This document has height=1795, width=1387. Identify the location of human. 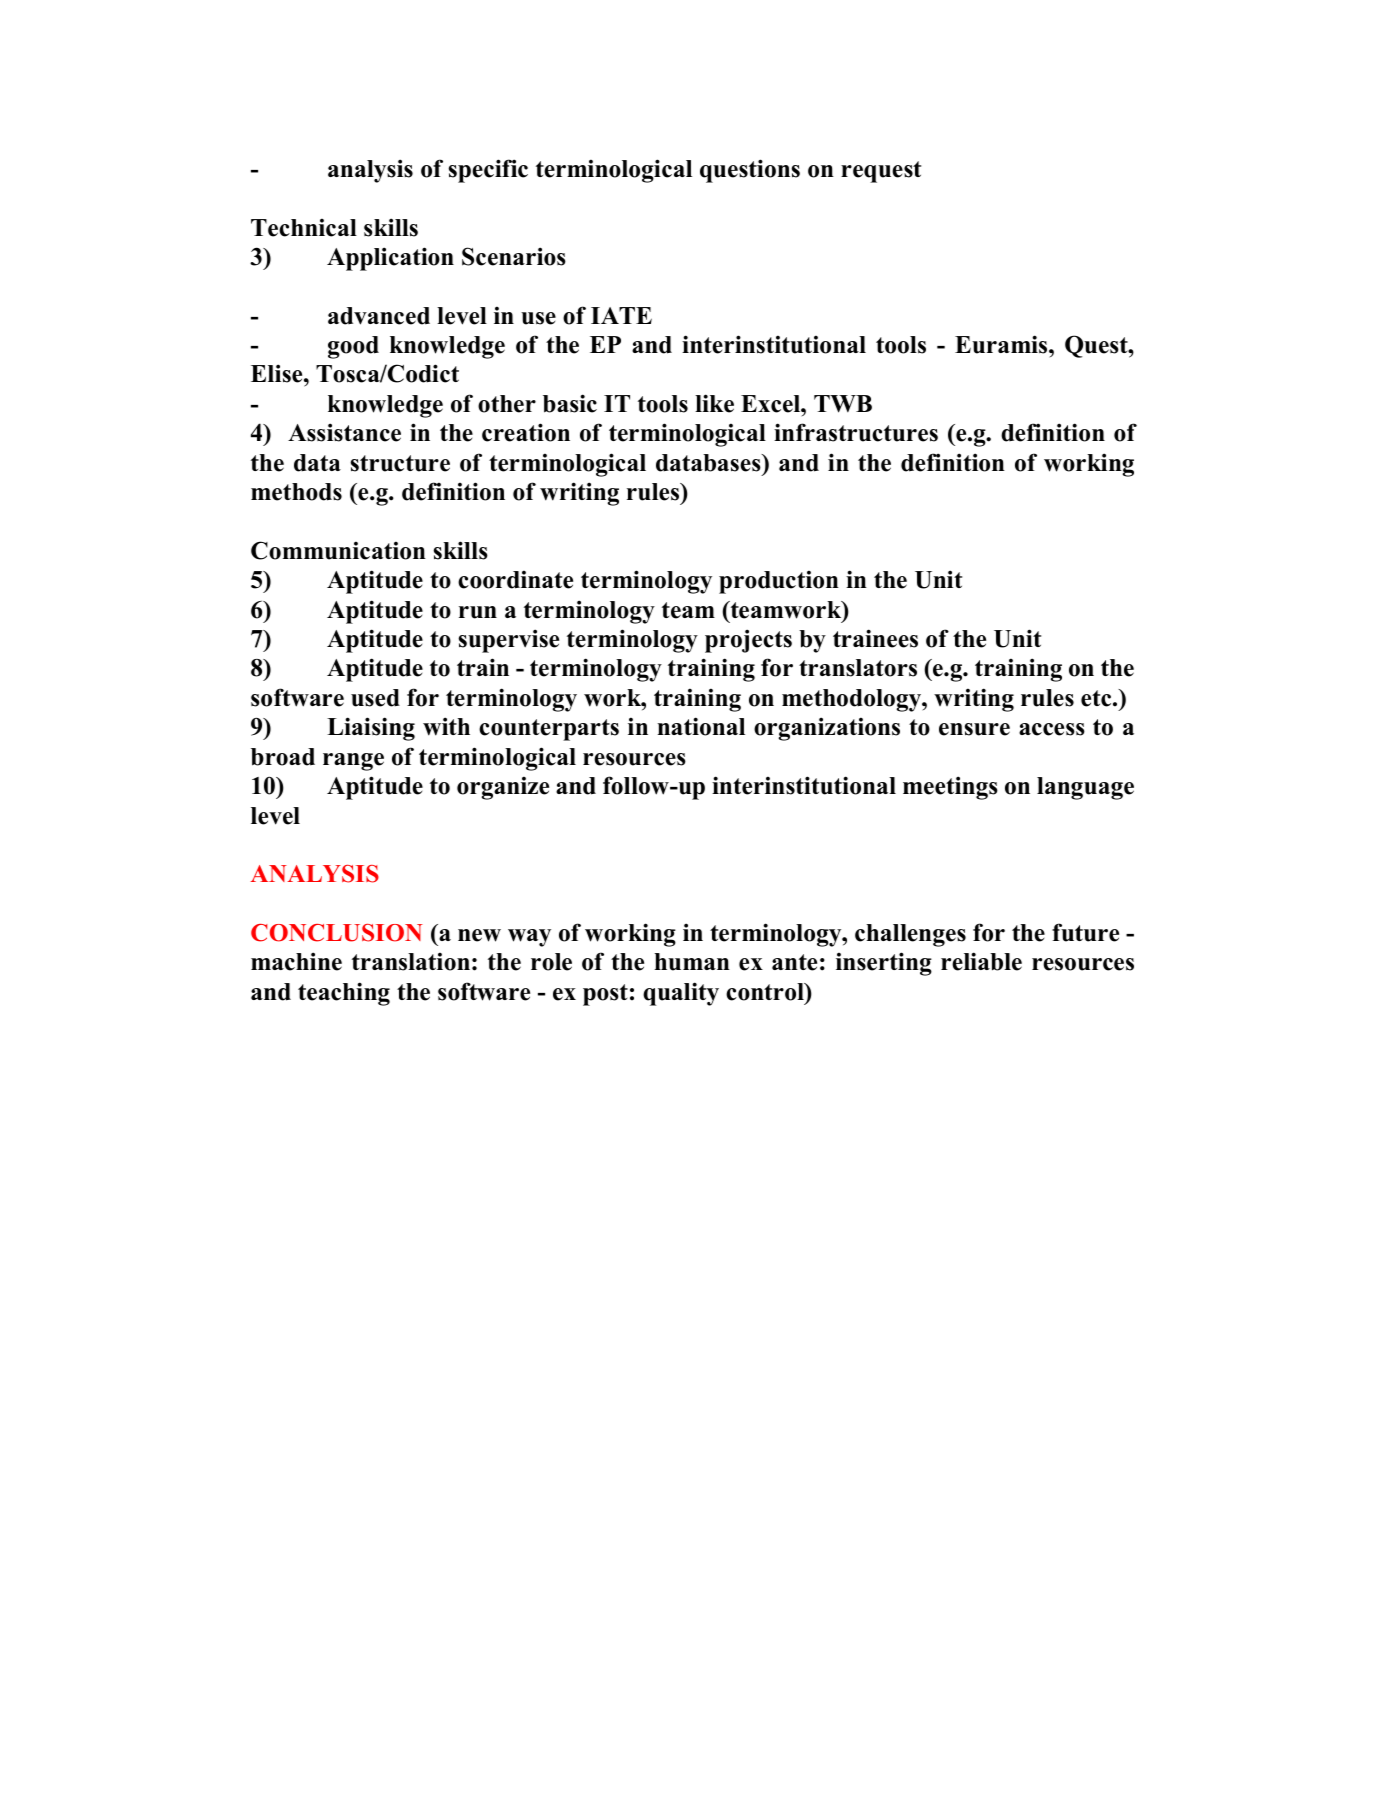
(692, 962).
